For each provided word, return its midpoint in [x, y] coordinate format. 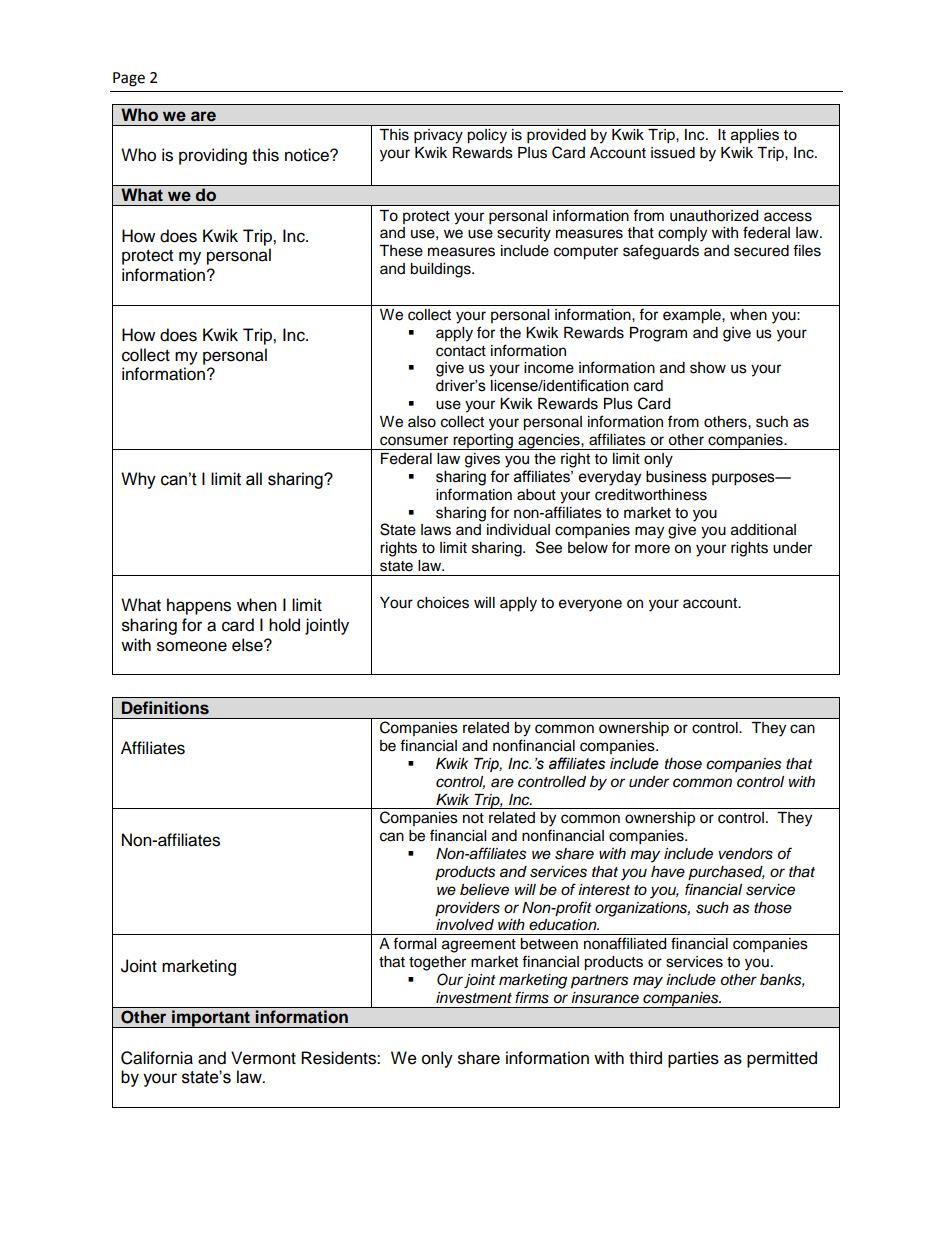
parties [693, 1059]
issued [673, 153]
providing [213, 156]
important [211, 1019]
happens [199, 606]
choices [443, 603]
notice [308, 155]
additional [763, 530]
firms [532, 997]
